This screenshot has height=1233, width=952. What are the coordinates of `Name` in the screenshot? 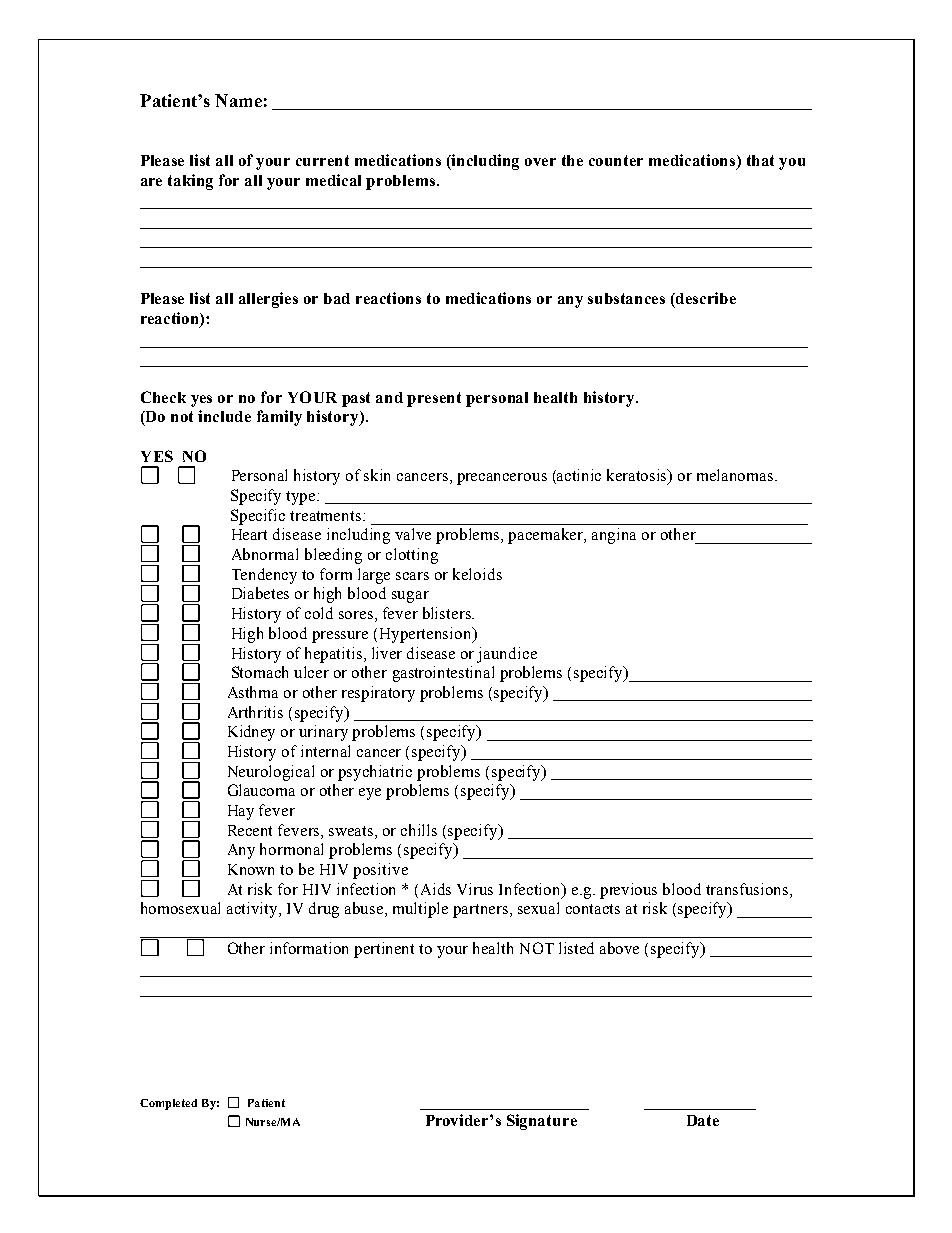 It's located at (238, 100).
